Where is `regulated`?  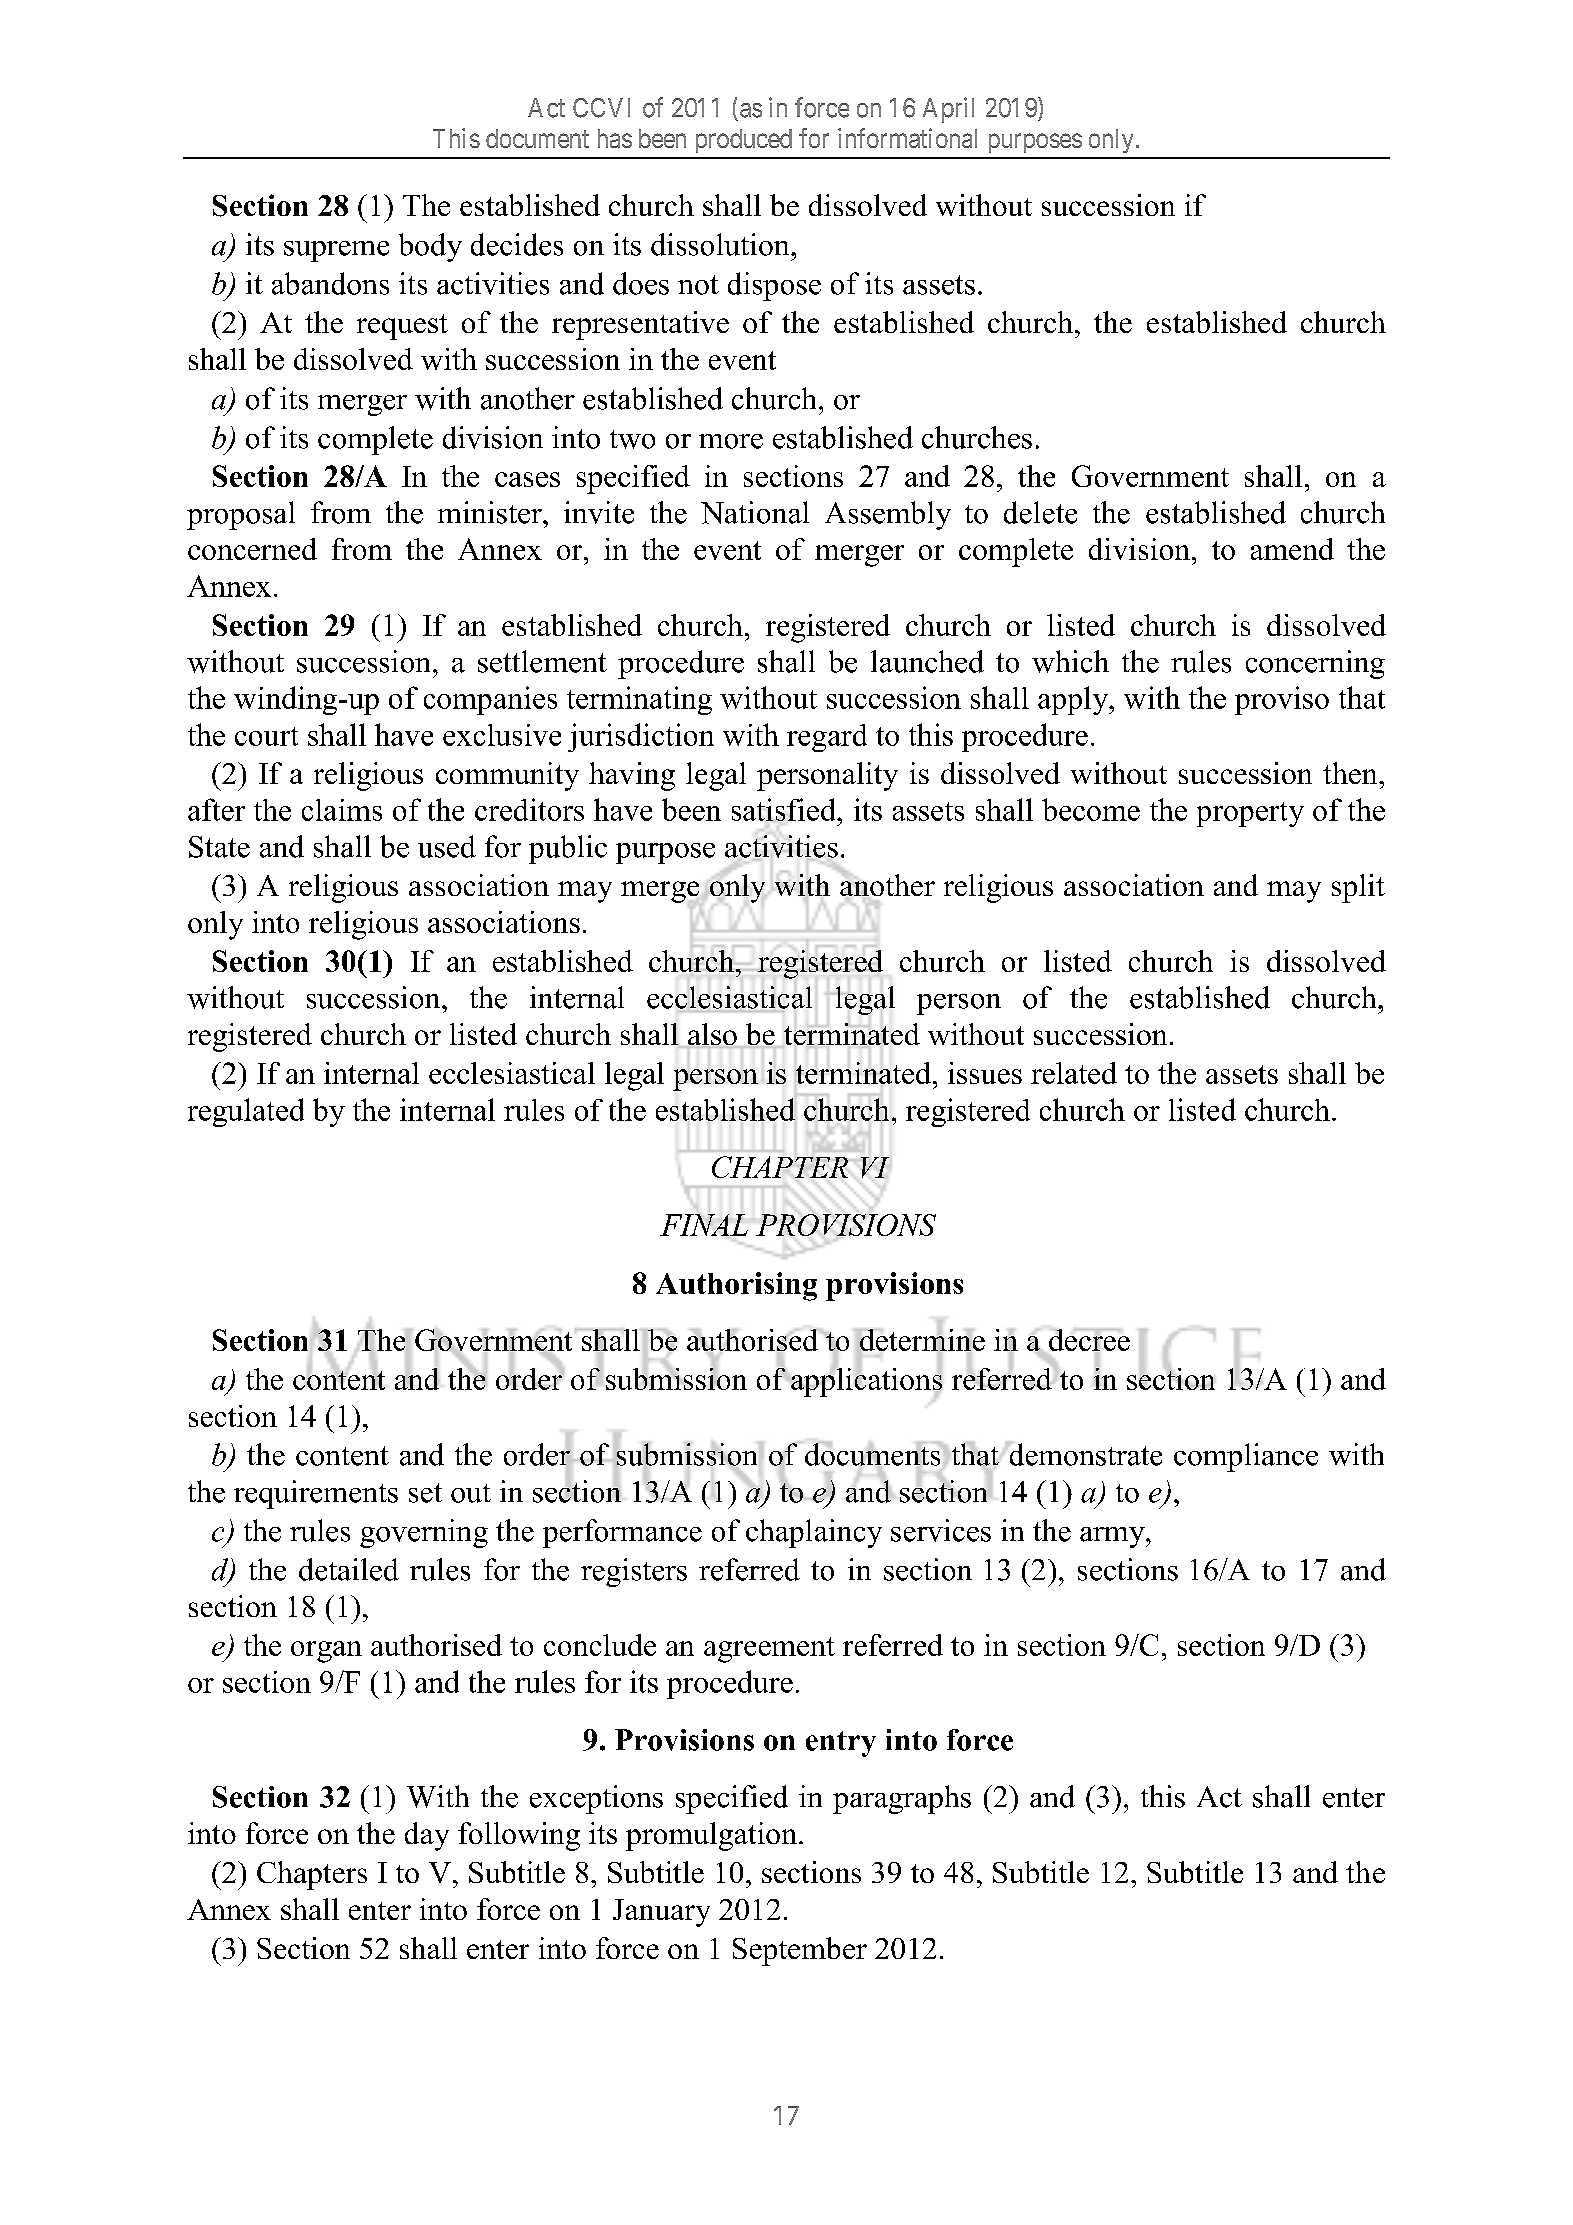
regulated is located at coordinates (246, 1112).
